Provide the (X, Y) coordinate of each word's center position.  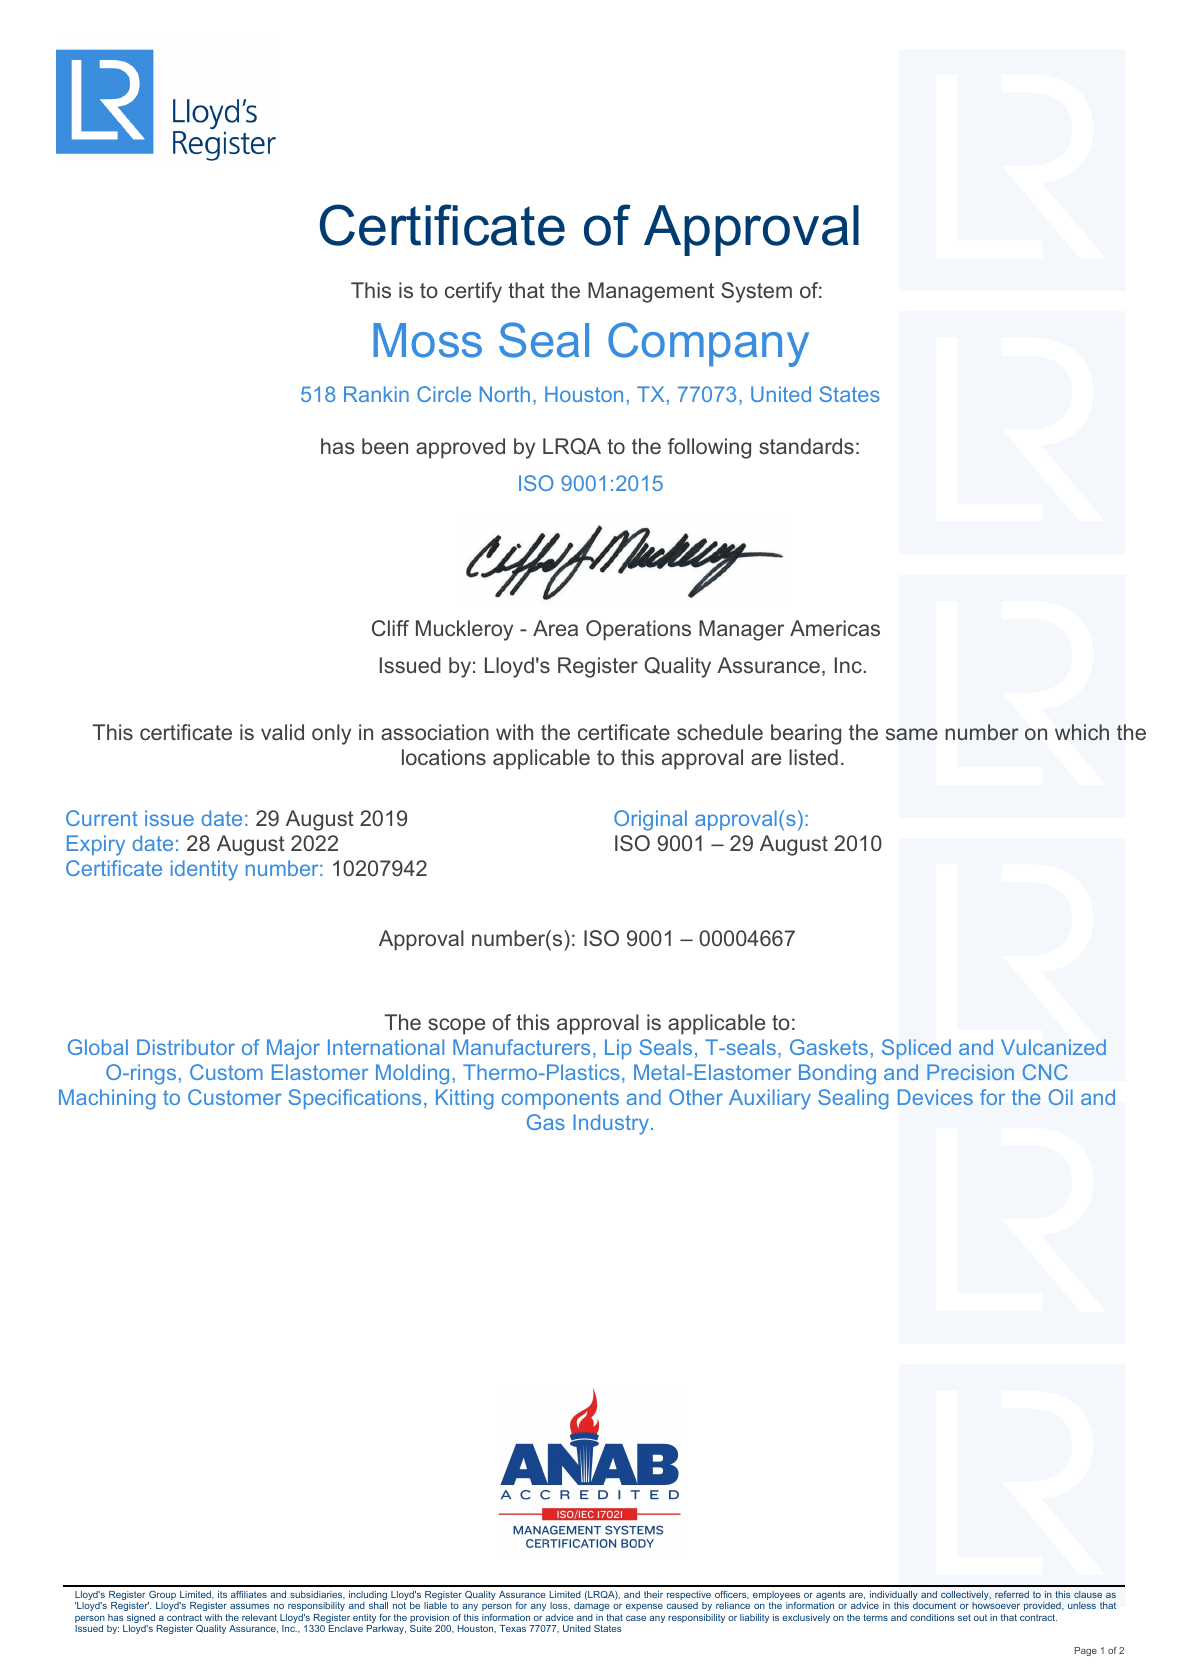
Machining (107, 1099)
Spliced (916, 1049)
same (912, 734)
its (222, 1594)
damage (591, 1606)
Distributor (186, 1047)
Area (555, 628)
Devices (935, 1097)
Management (651, 292)
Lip (618, 1049)
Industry (612, 1124)
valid (282, 732)
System (756, 292)
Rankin (376, 394)
